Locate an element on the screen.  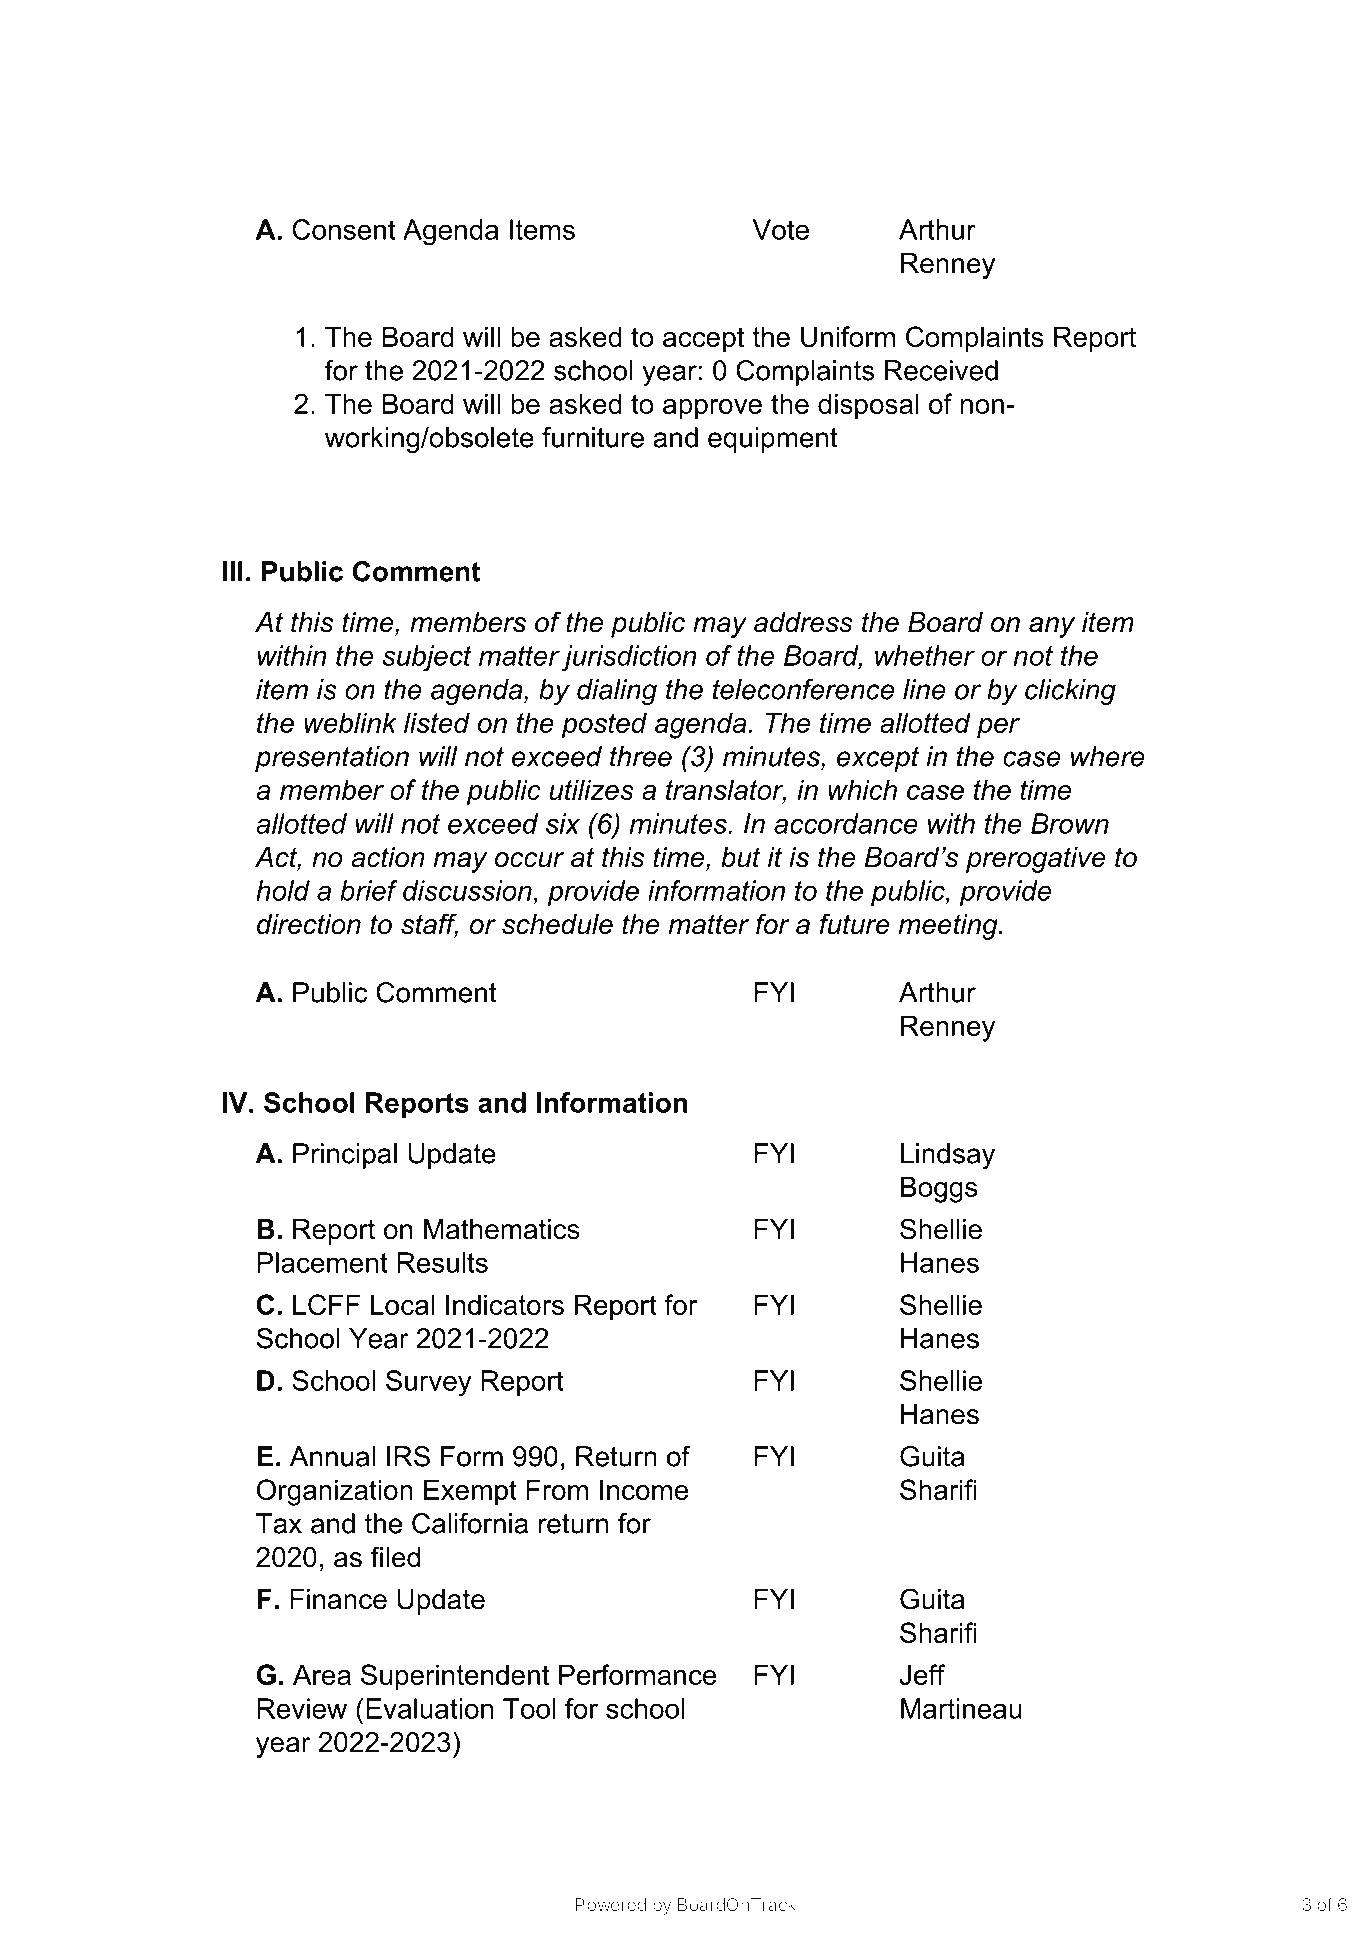
accept is located at coordinates (703, 340).
